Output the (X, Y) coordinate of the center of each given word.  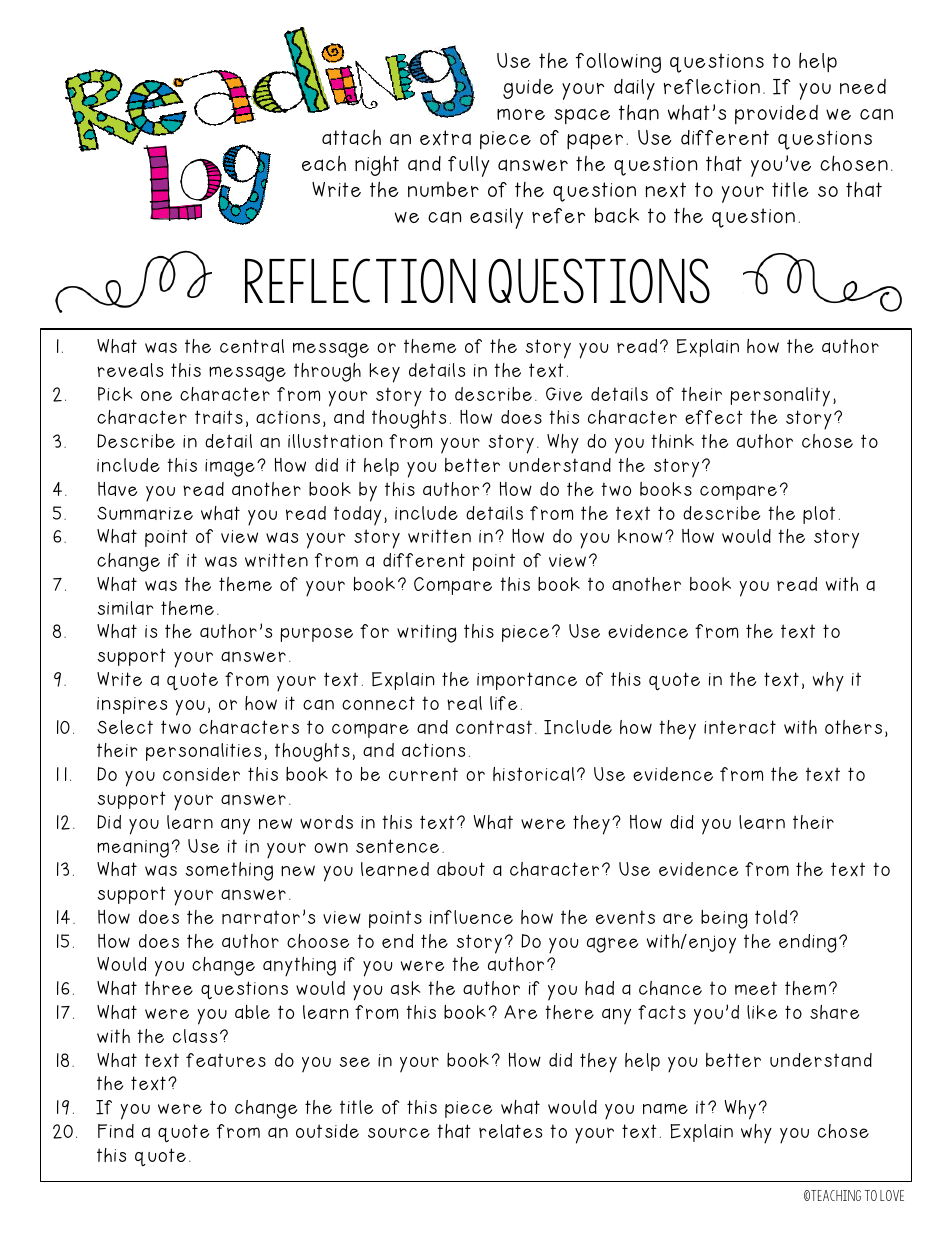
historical (533, 774)
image (230, 468)
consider (201, 774)
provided (776, 114)
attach (351, 137)
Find (116, 1131)
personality (780, 397)
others (853, 727)
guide (528, 89)
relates (510, 1131)
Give (564, 394)
